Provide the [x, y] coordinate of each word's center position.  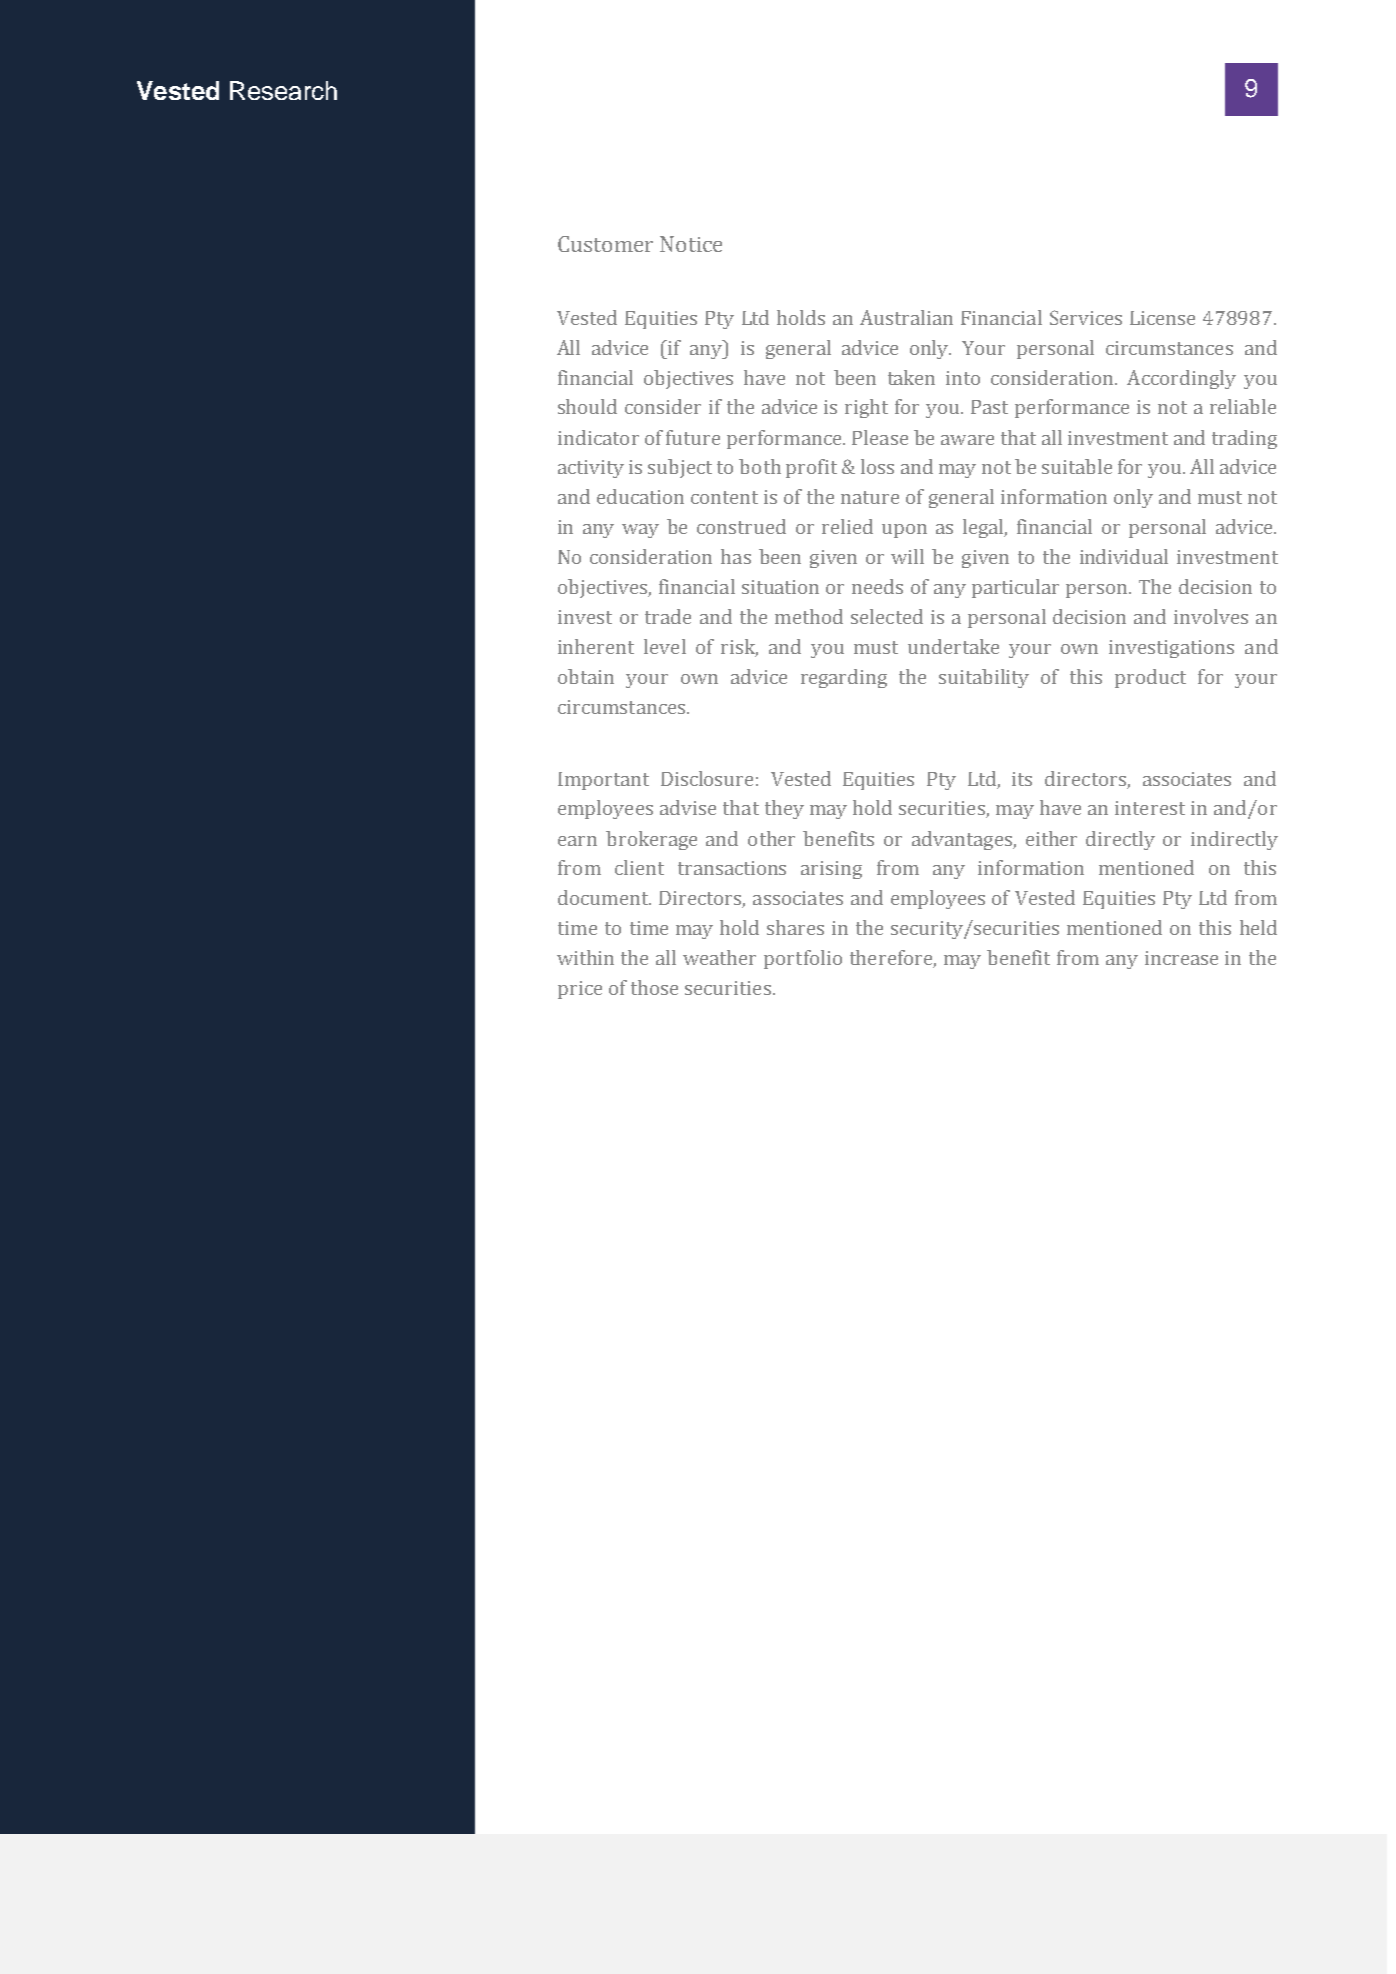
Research [283, 90]
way [640, 531]
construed [741, 526]
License [1162, 318]
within [585, 957]
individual [1124, 556]
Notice [691, 244]
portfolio [803, 959]
